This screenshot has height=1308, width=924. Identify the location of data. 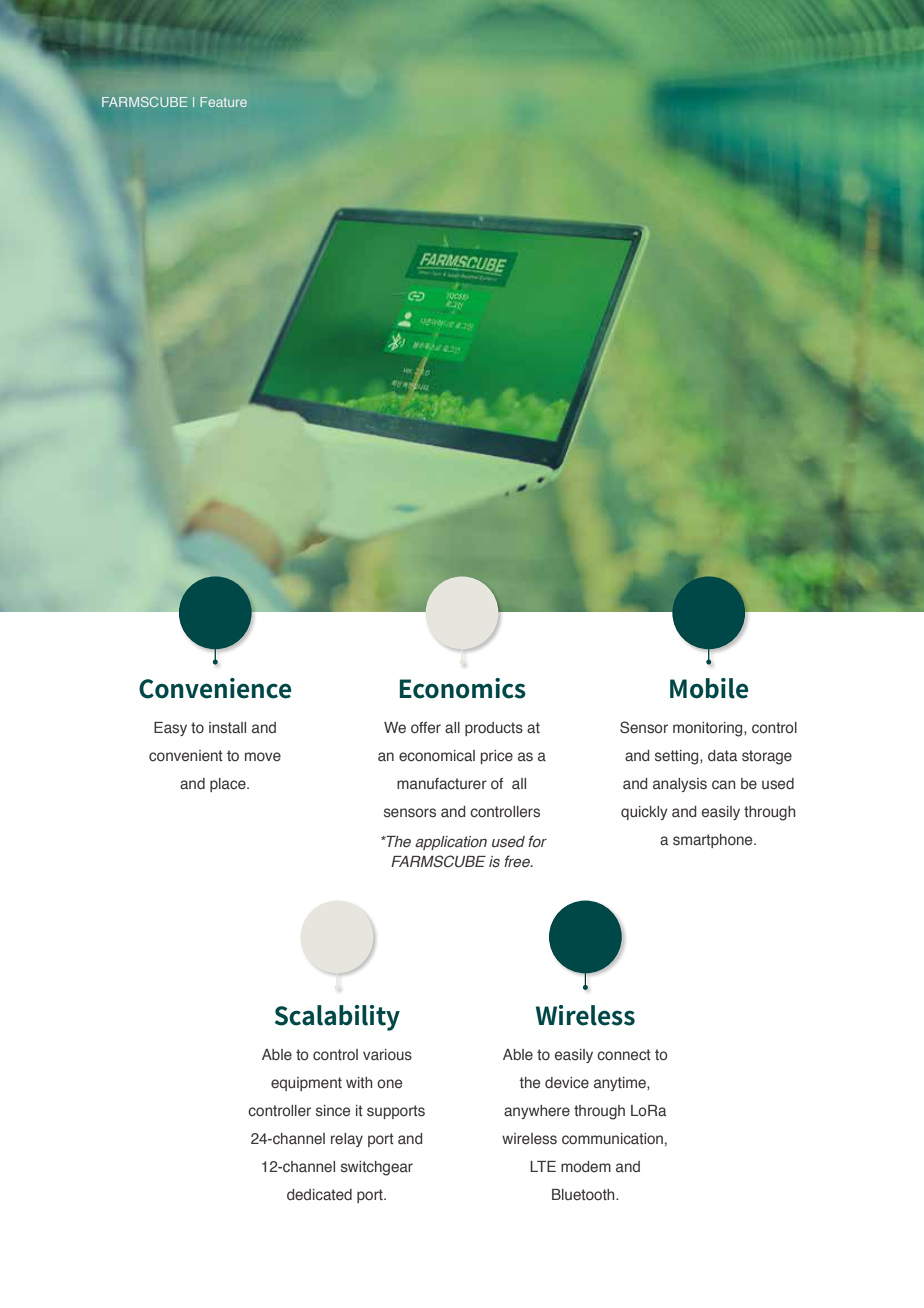
(722, 755).
